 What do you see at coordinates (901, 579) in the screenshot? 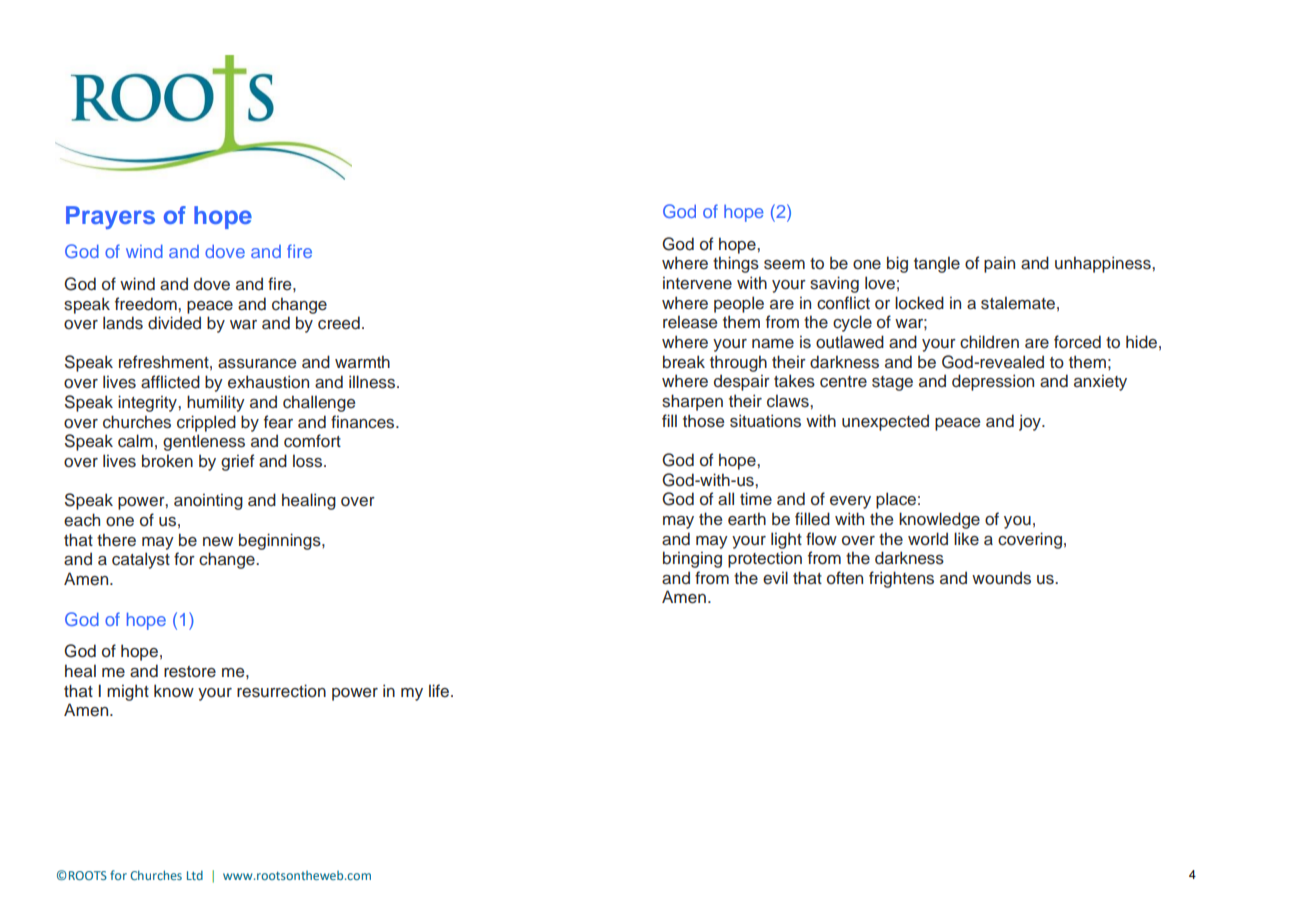
I see `frightens` at bounding box center [901, 579].
